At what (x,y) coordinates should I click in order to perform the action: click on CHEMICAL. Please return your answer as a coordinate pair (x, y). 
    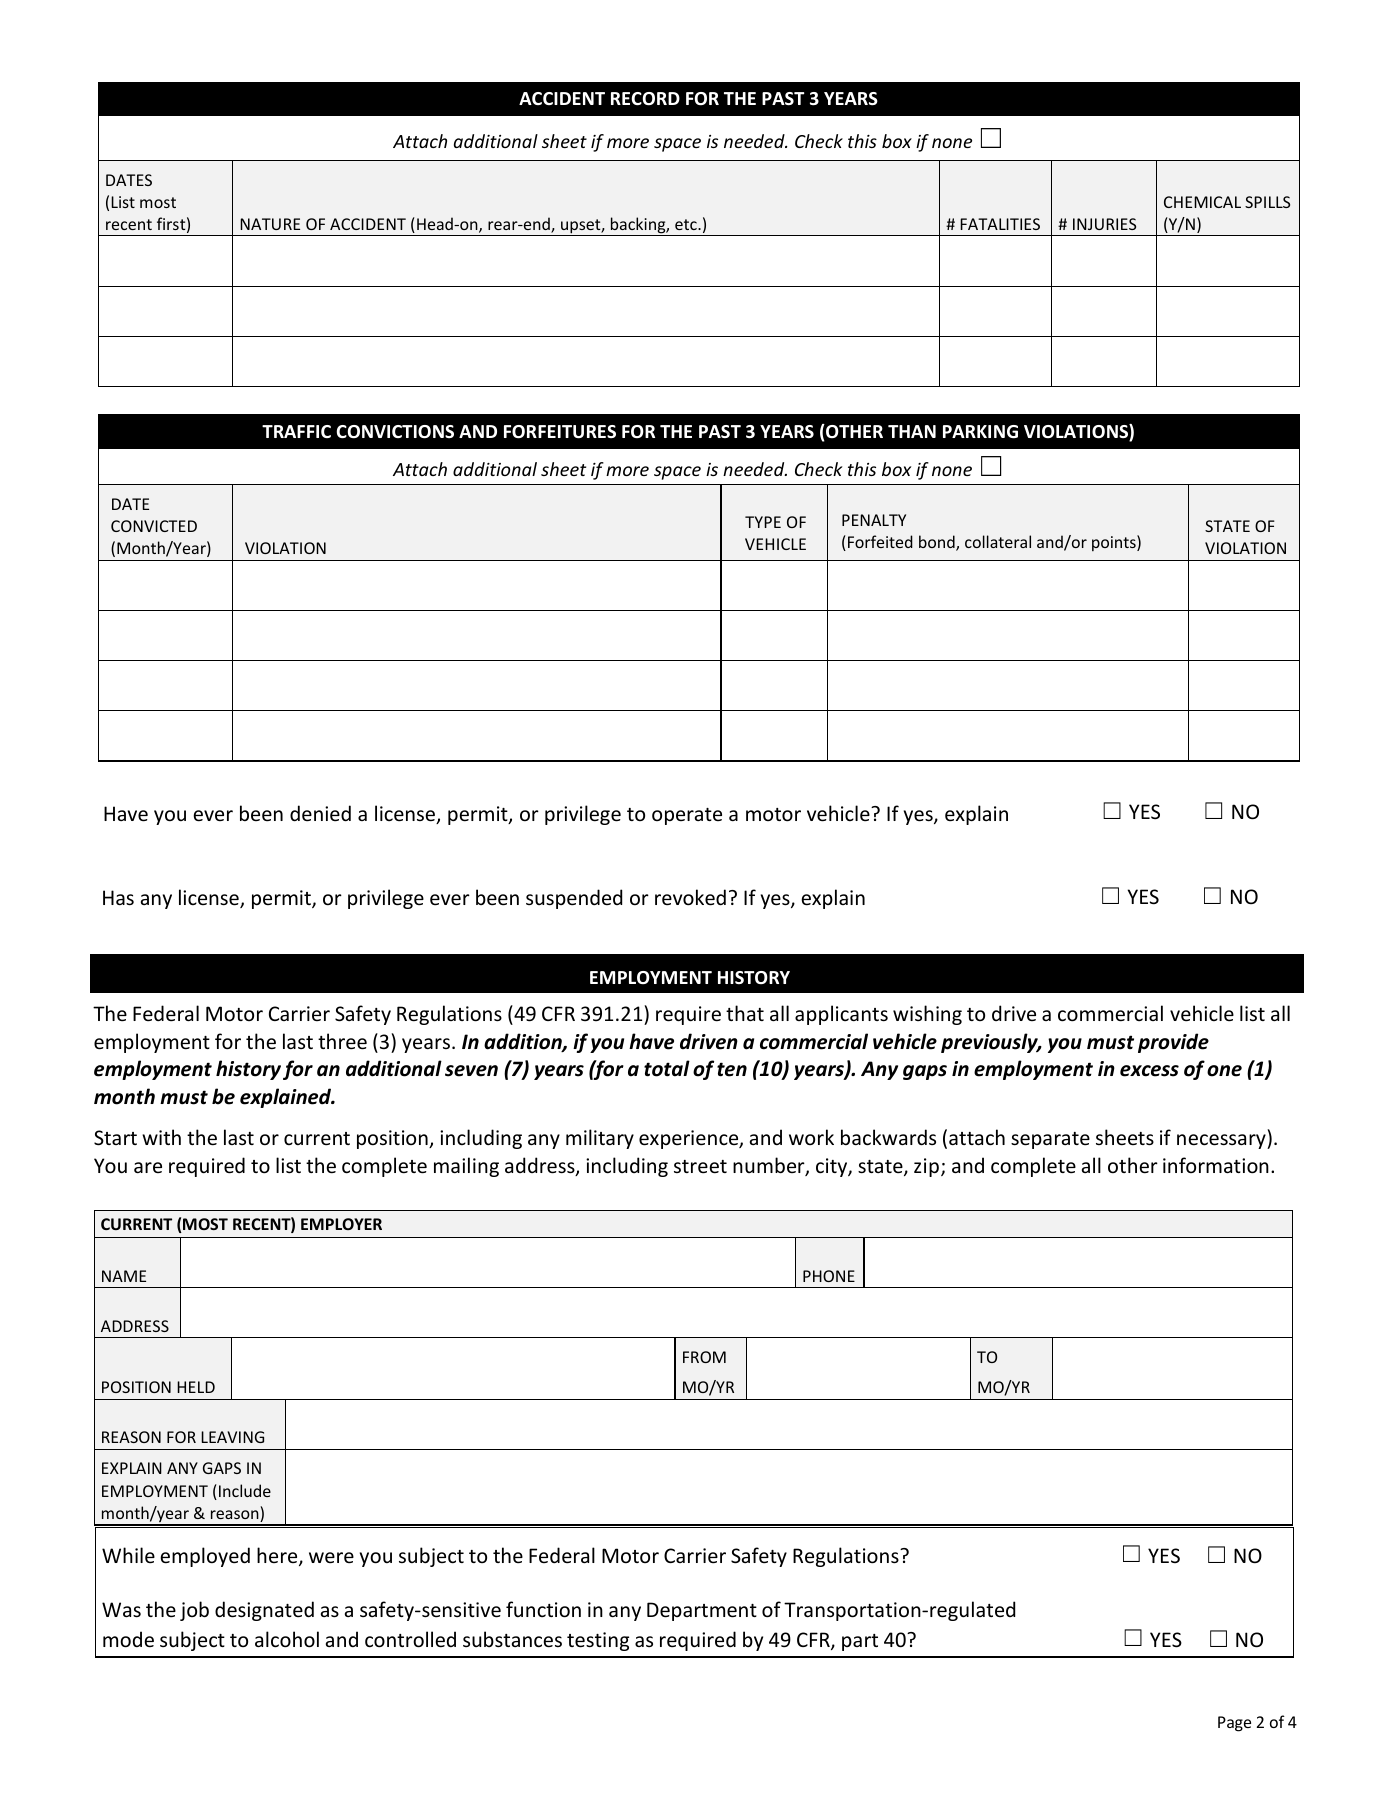
    Looking at the image, I should click on (1202, 202).
